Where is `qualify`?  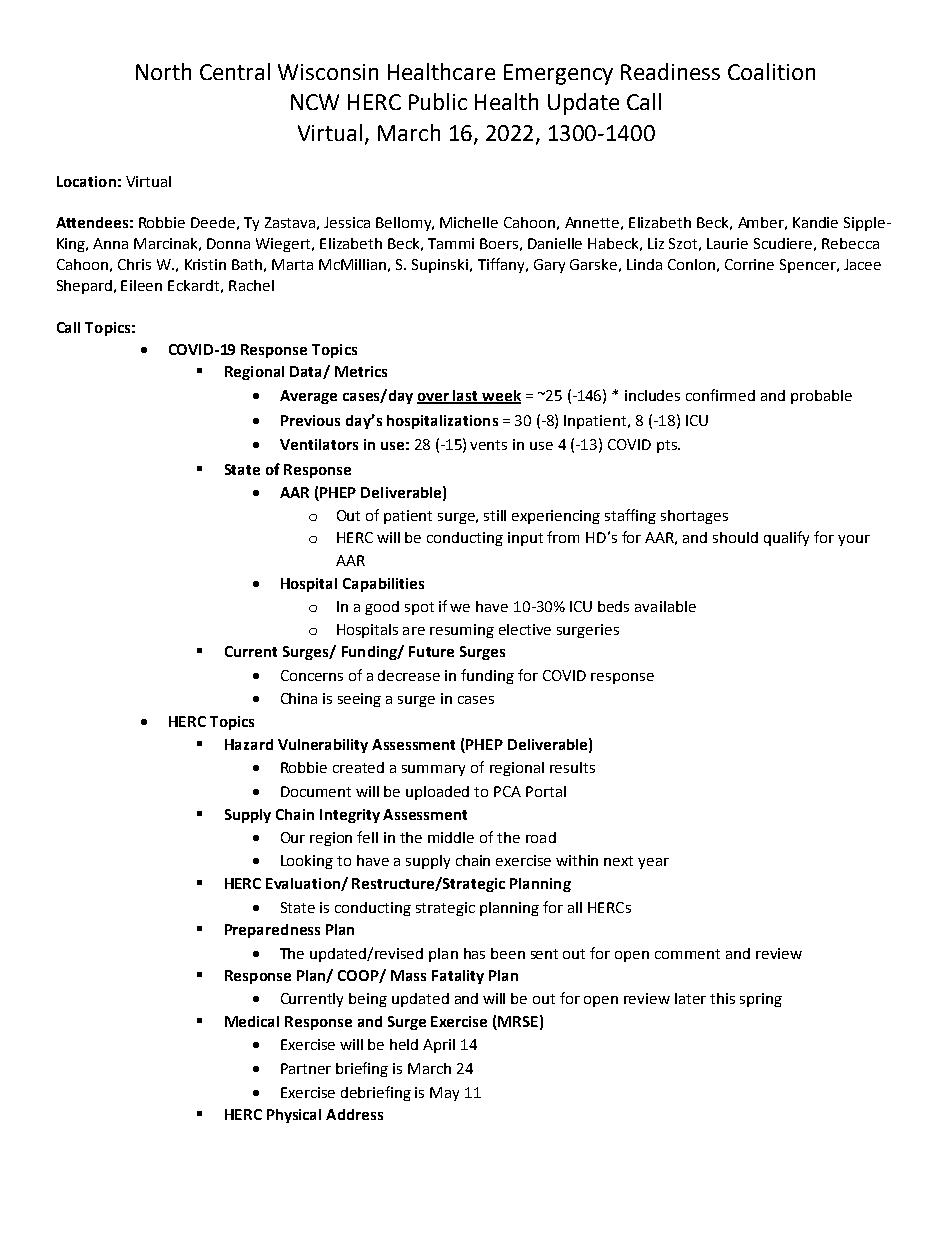
qualify is located at coordinates (786, 538).
